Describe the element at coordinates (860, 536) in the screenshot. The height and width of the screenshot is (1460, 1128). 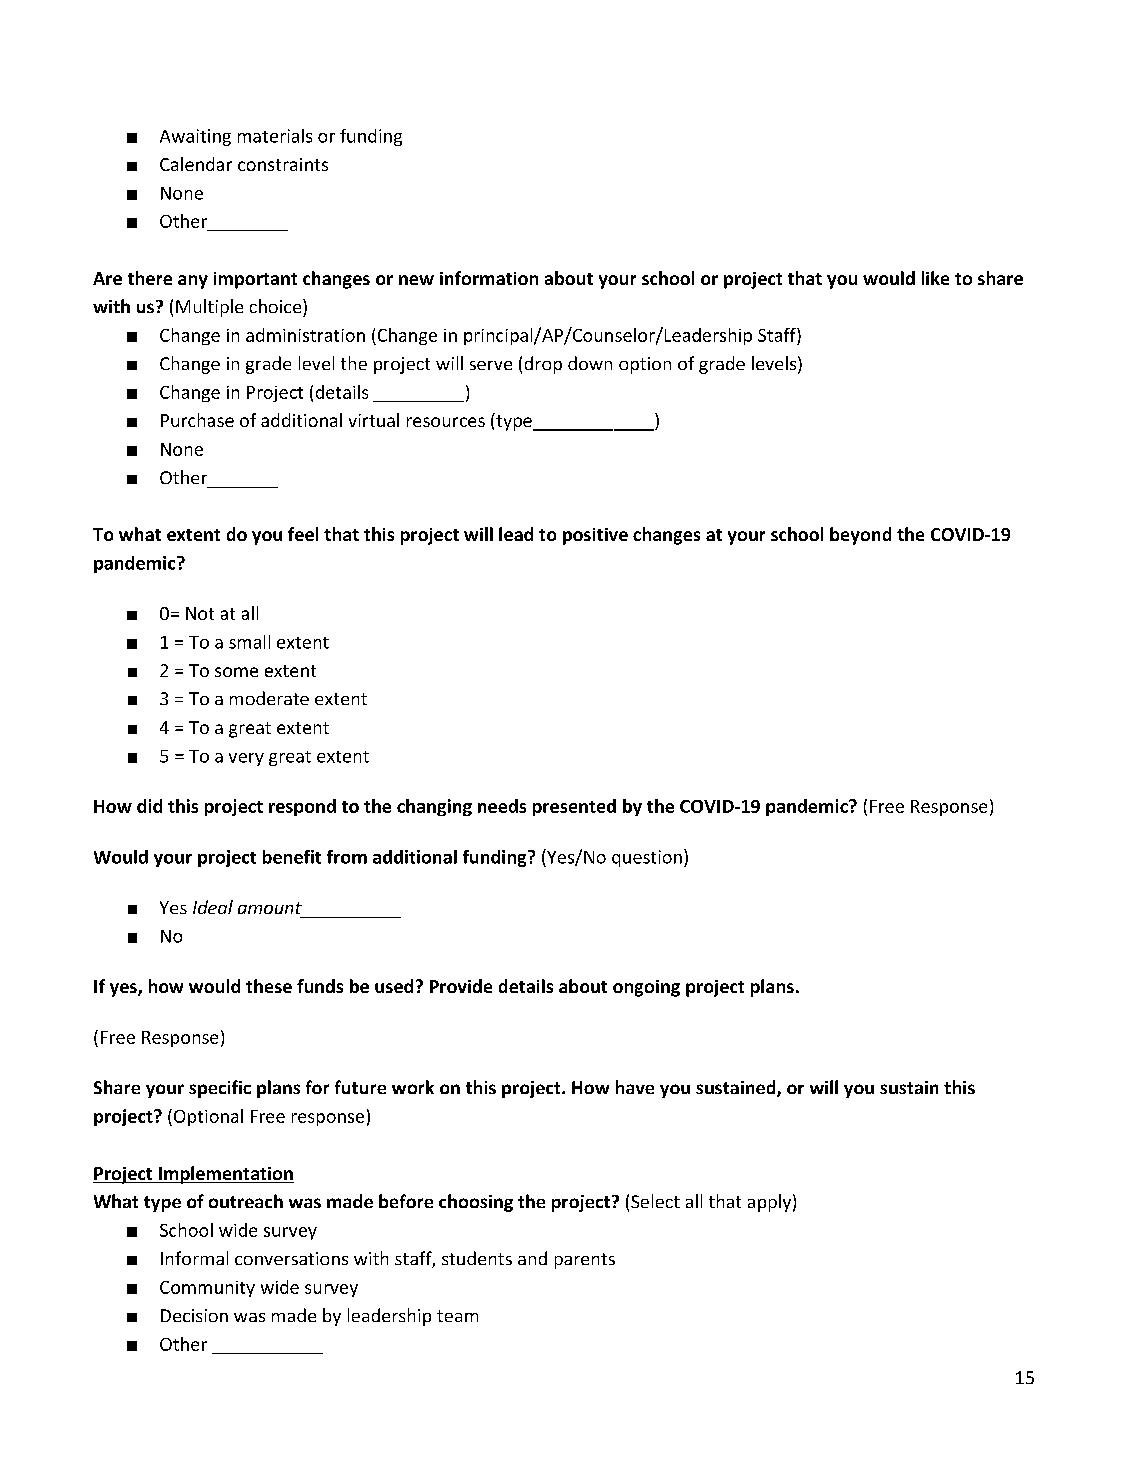
I see `beyond` at that location.
